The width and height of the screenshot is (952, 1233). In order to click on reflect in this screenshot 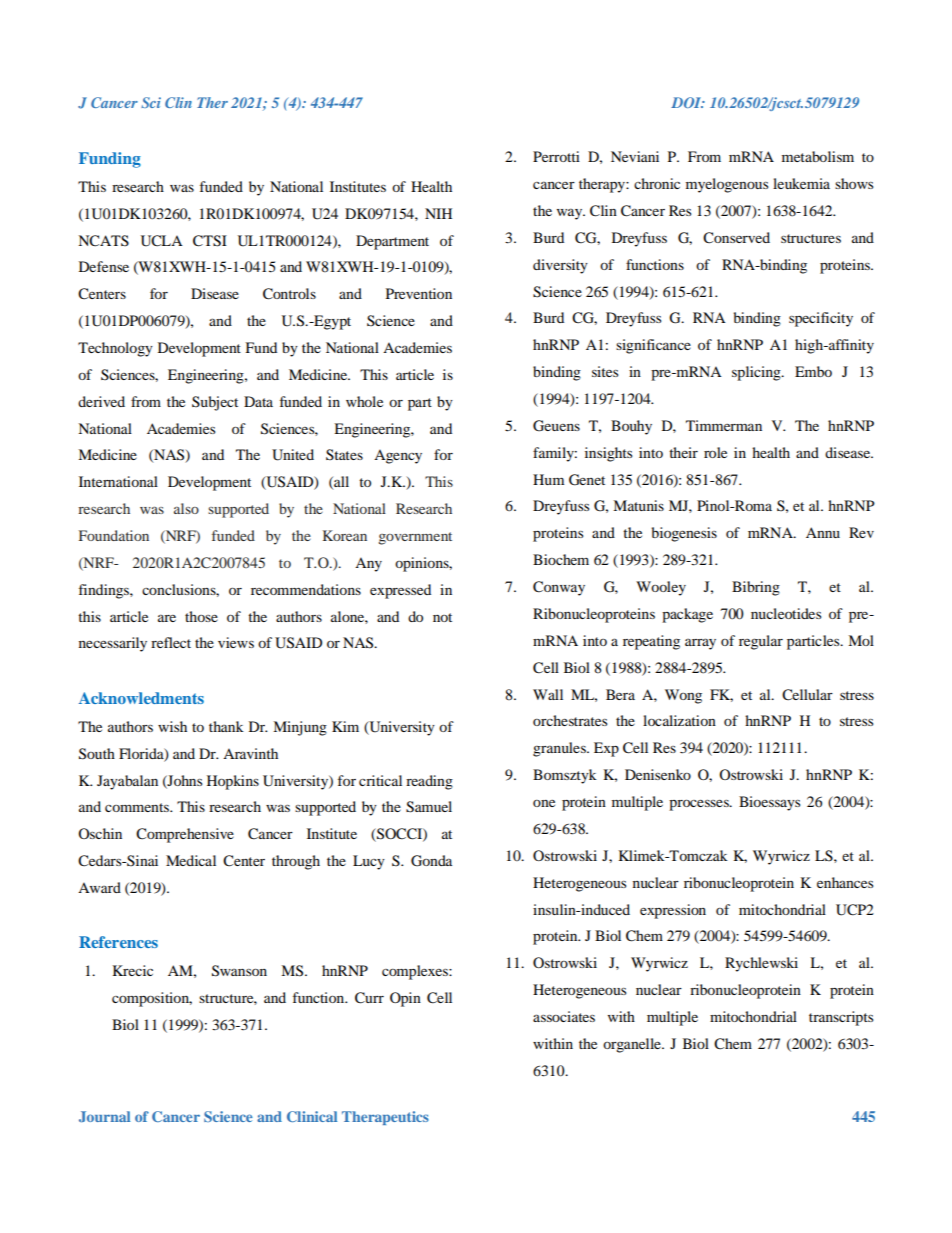, I will do `click(171, 642)`.
